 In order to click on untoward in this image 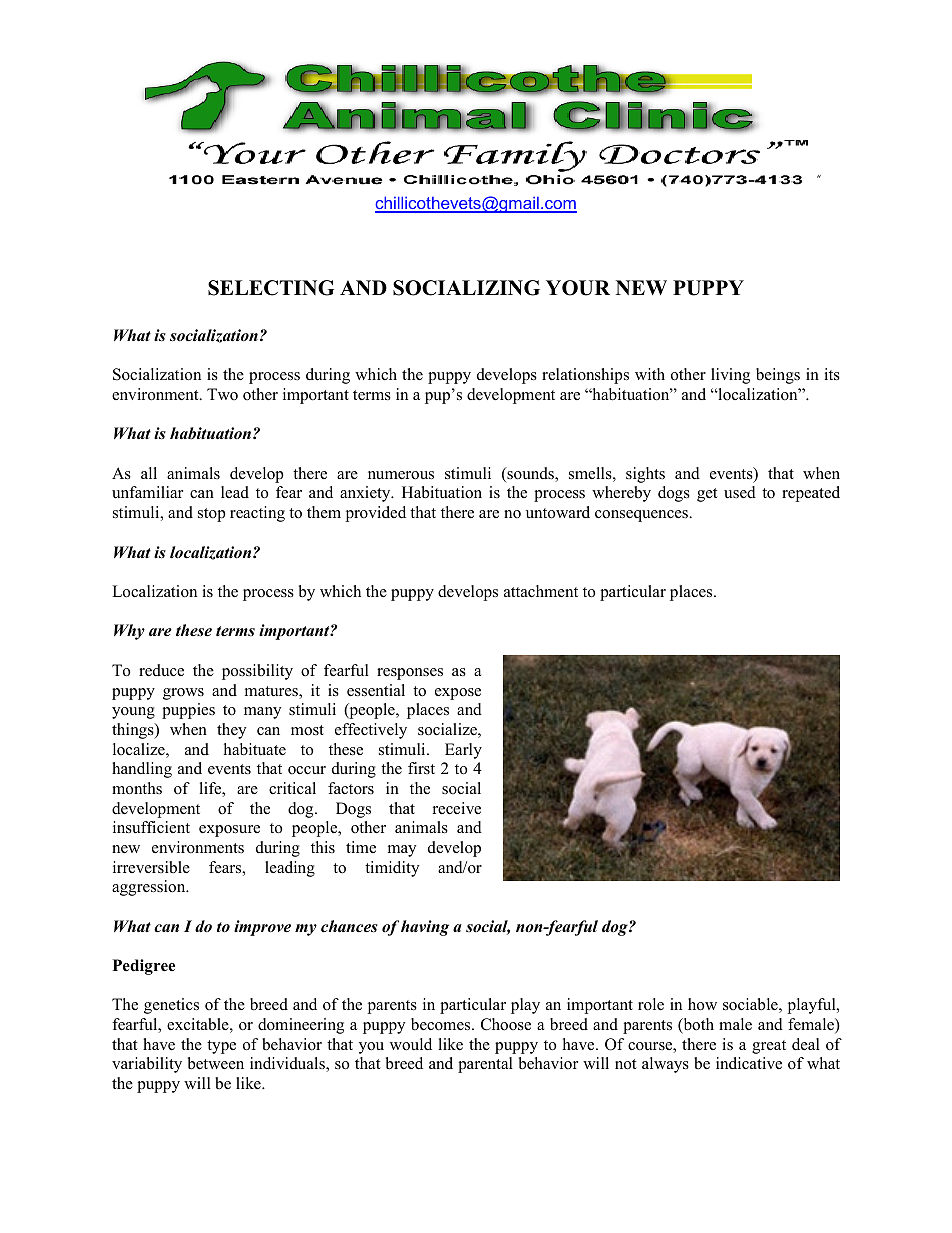, I will do `click(558, 512)`.
